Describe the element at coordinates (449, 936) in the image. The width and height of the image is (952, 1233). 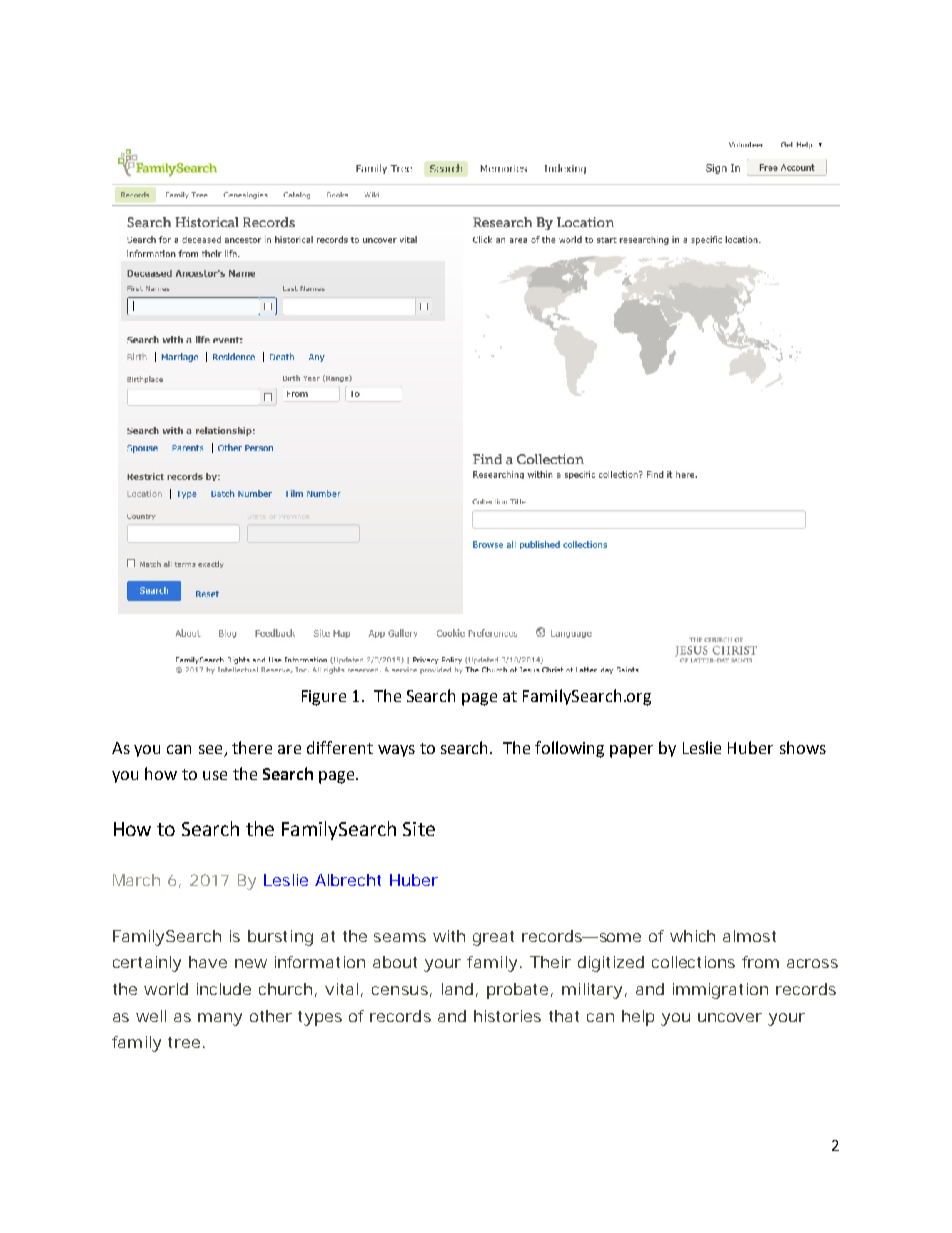
I see `with` at that location.
